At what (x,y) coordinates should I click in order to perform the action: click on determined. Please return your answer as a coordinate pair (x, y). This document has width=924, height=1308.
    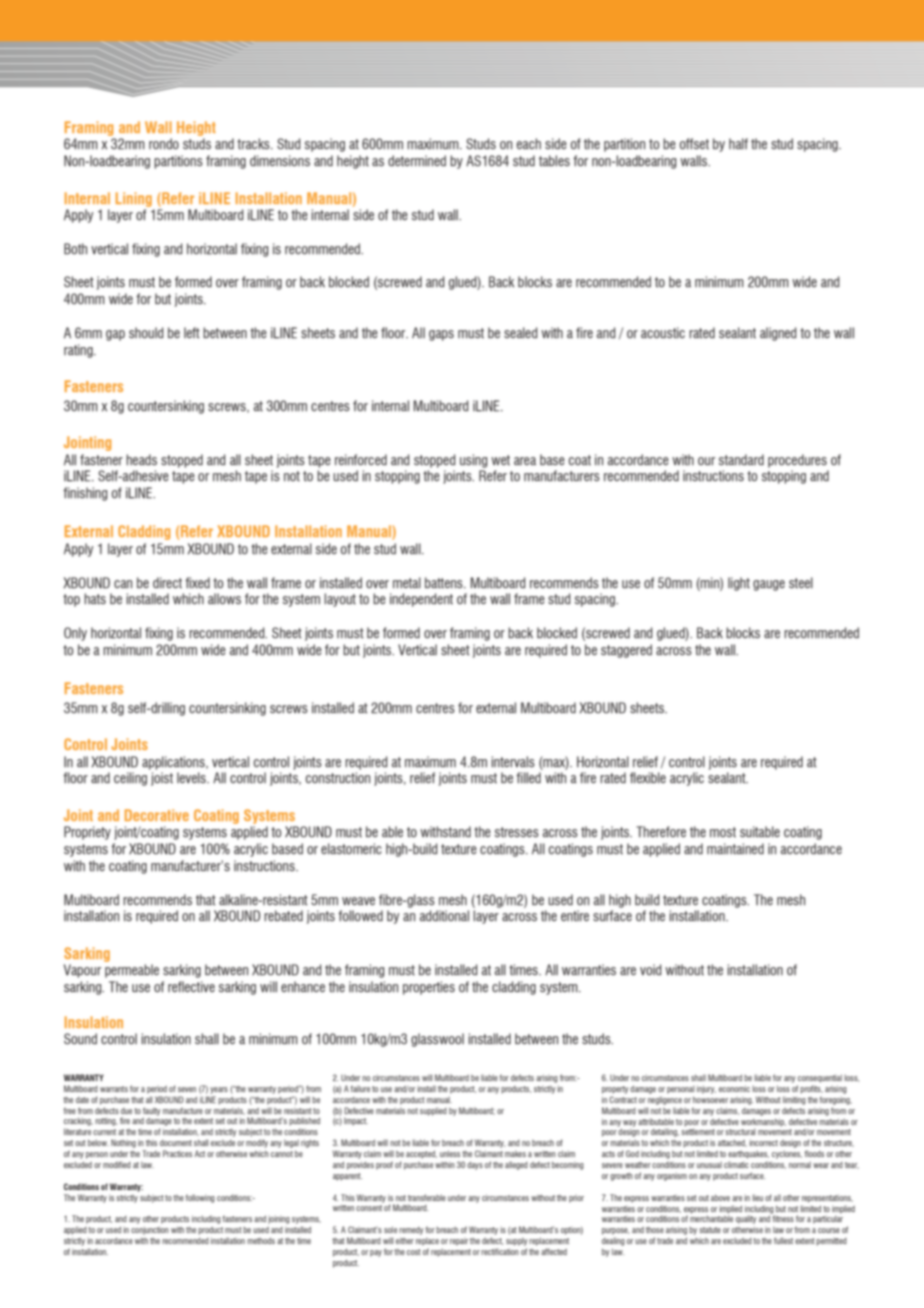
    Looking at the image, I should click on (417, 161).
